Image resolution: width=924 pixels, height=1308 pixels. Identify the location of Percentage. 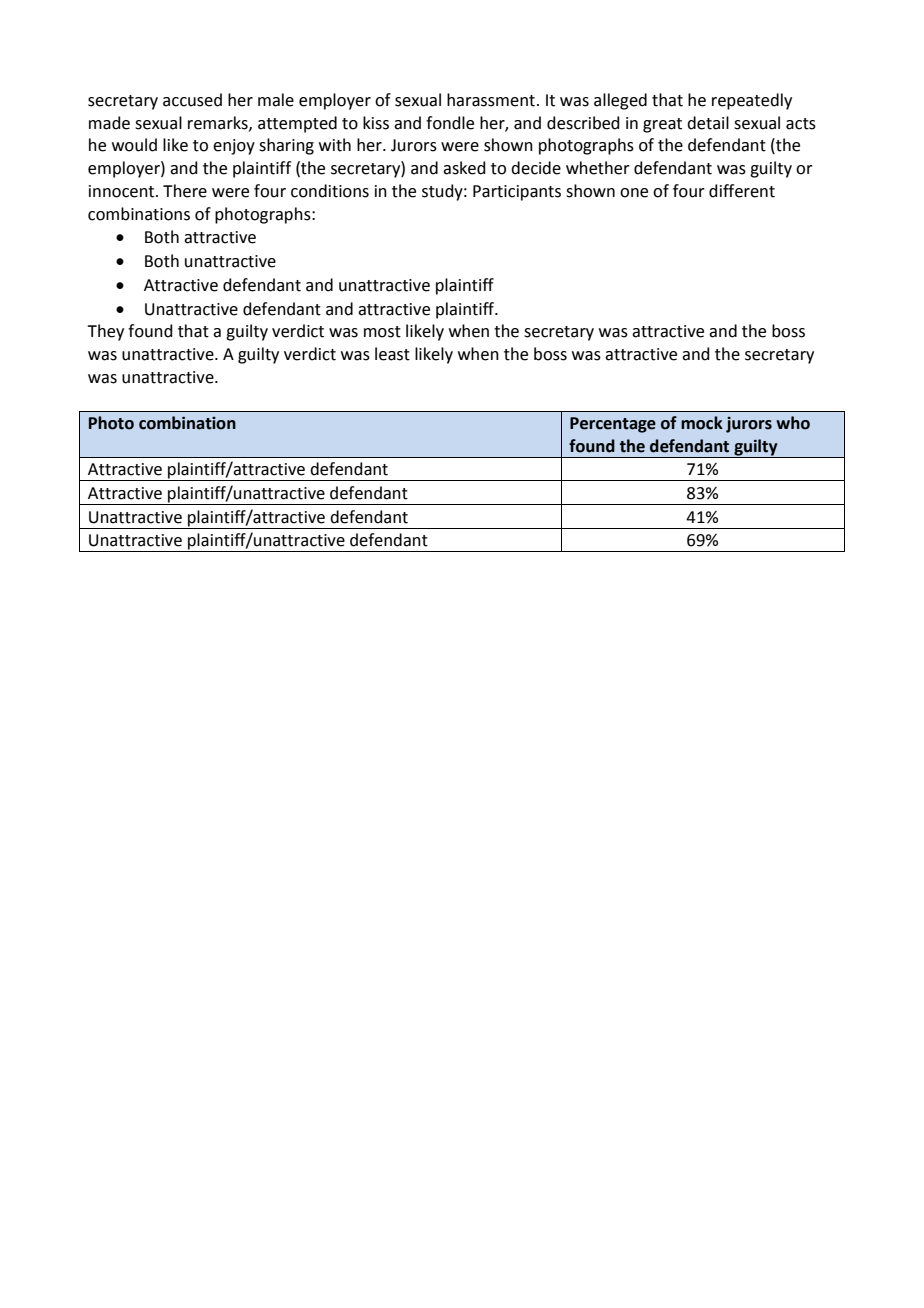
(613, 425).
